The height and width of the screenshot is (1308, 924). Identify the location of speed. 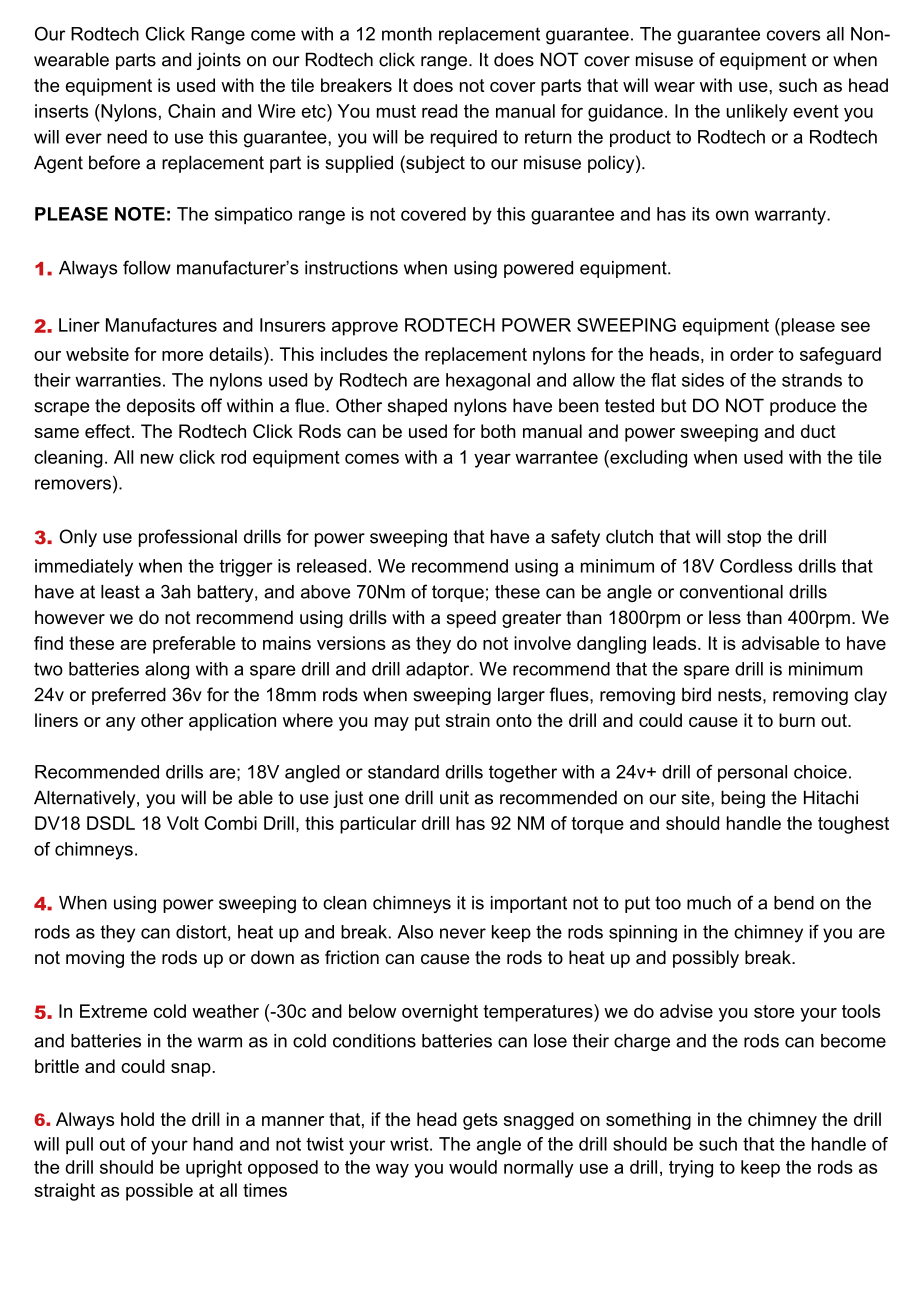
(471, 619).
